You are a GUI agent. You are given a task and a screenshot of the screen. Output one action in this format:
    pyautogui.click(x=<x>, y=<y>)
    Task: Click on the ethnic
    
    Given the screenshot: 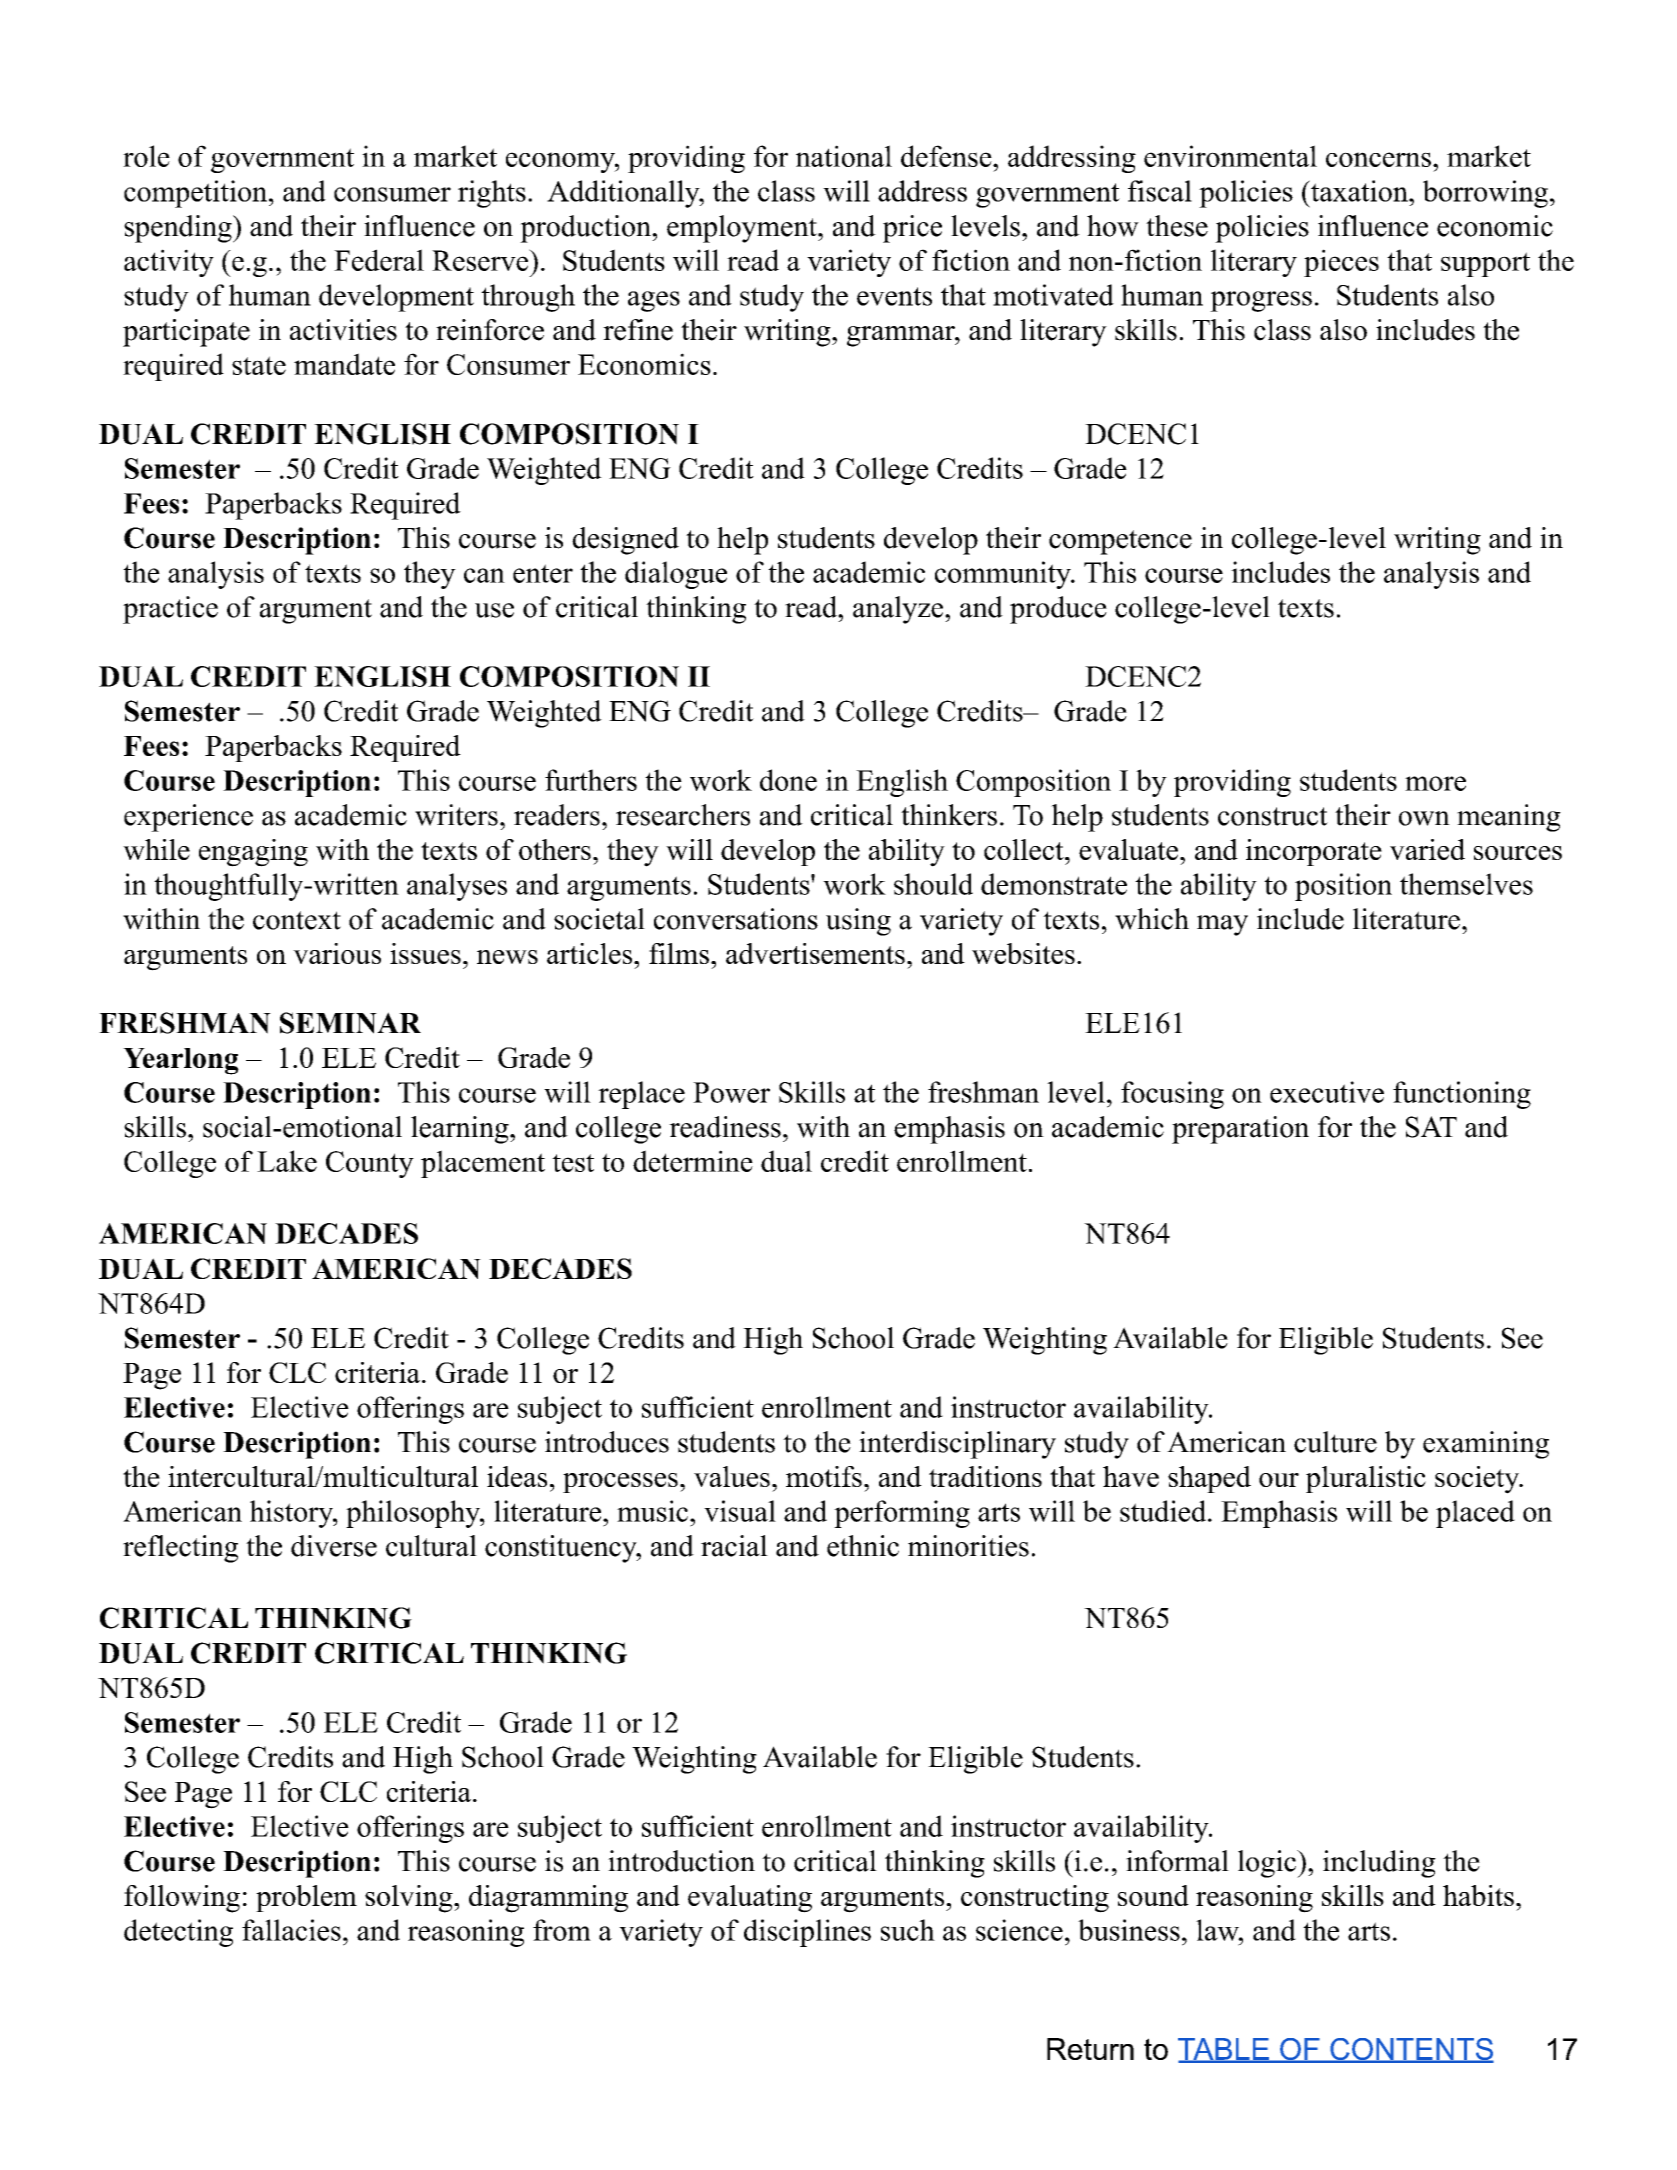 What is the action you would take?
    pyautogui.click(x=863, y=1546)
